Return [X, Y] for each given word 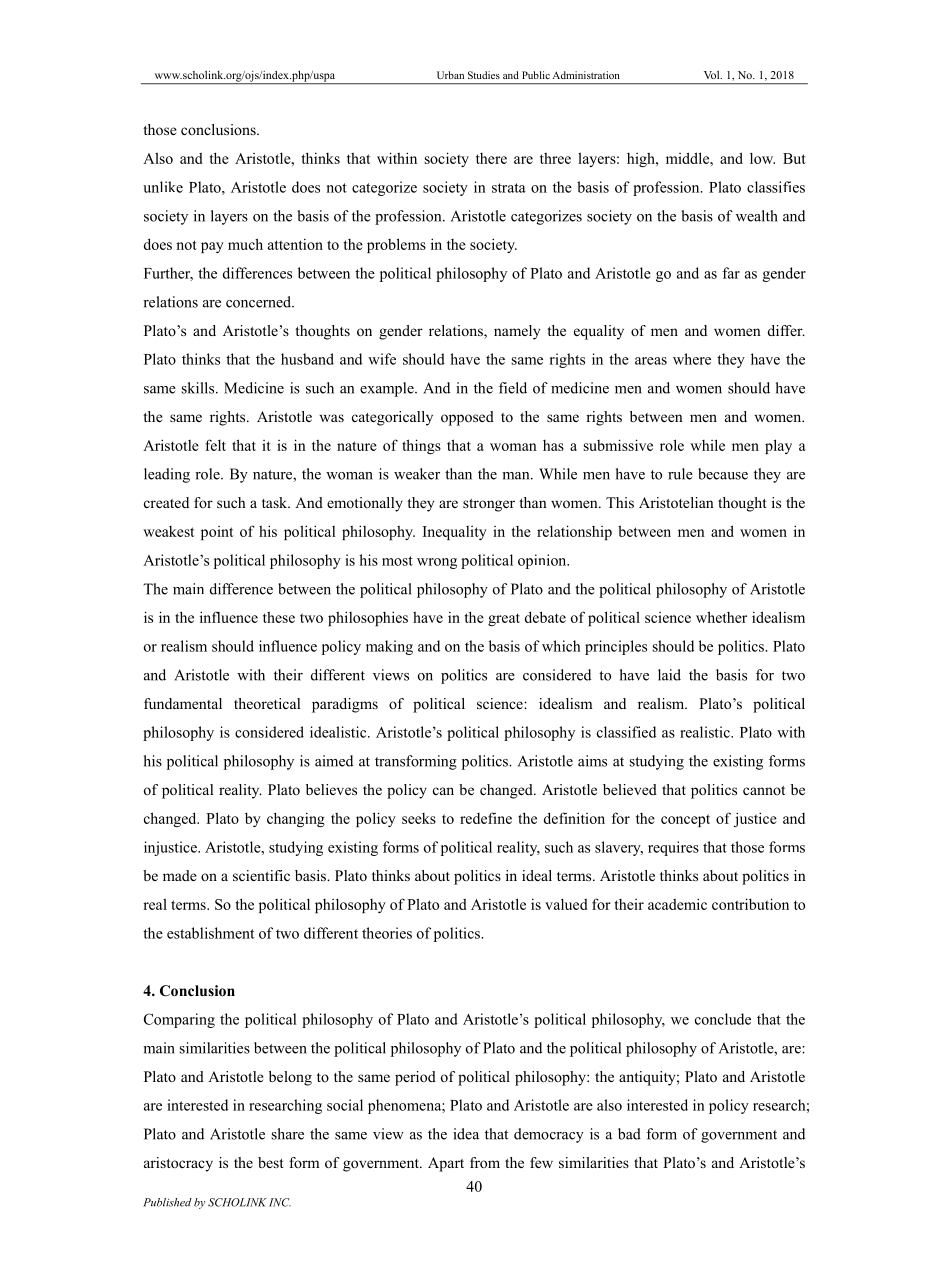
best [271, 1162]
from [485, 1162]
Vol [713, 75]
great [504, 619]
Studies [484, 75]
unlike [163, 187]
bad [629, 1134]
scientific [261, 875]
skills [199, 388]
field [513, 388]
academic [677, 904]
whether [721, 617]
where [692, 359]
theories [387, 933]
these [279, 617]
